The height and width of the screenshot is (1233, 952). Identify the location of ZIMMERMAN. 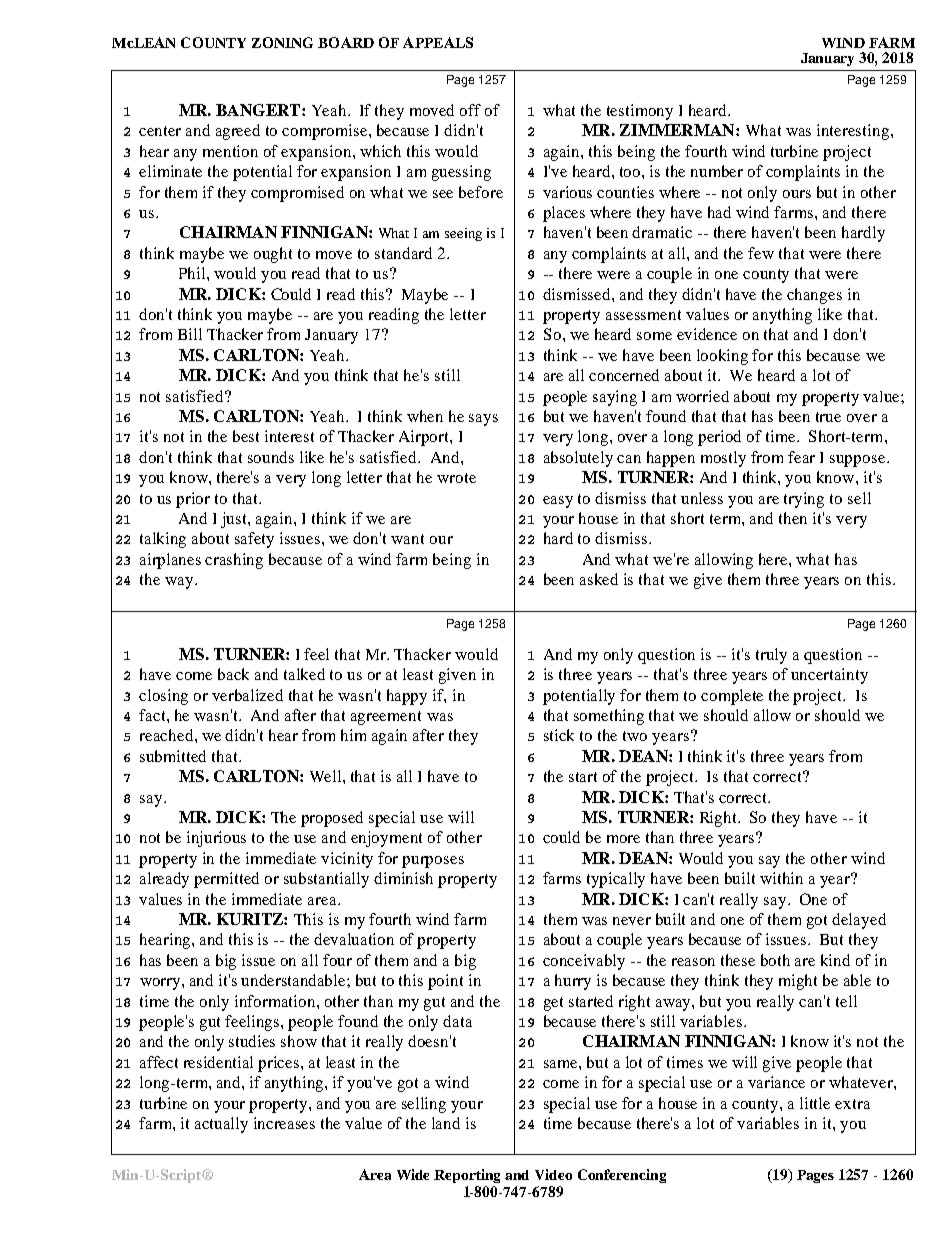
(678, 130).
